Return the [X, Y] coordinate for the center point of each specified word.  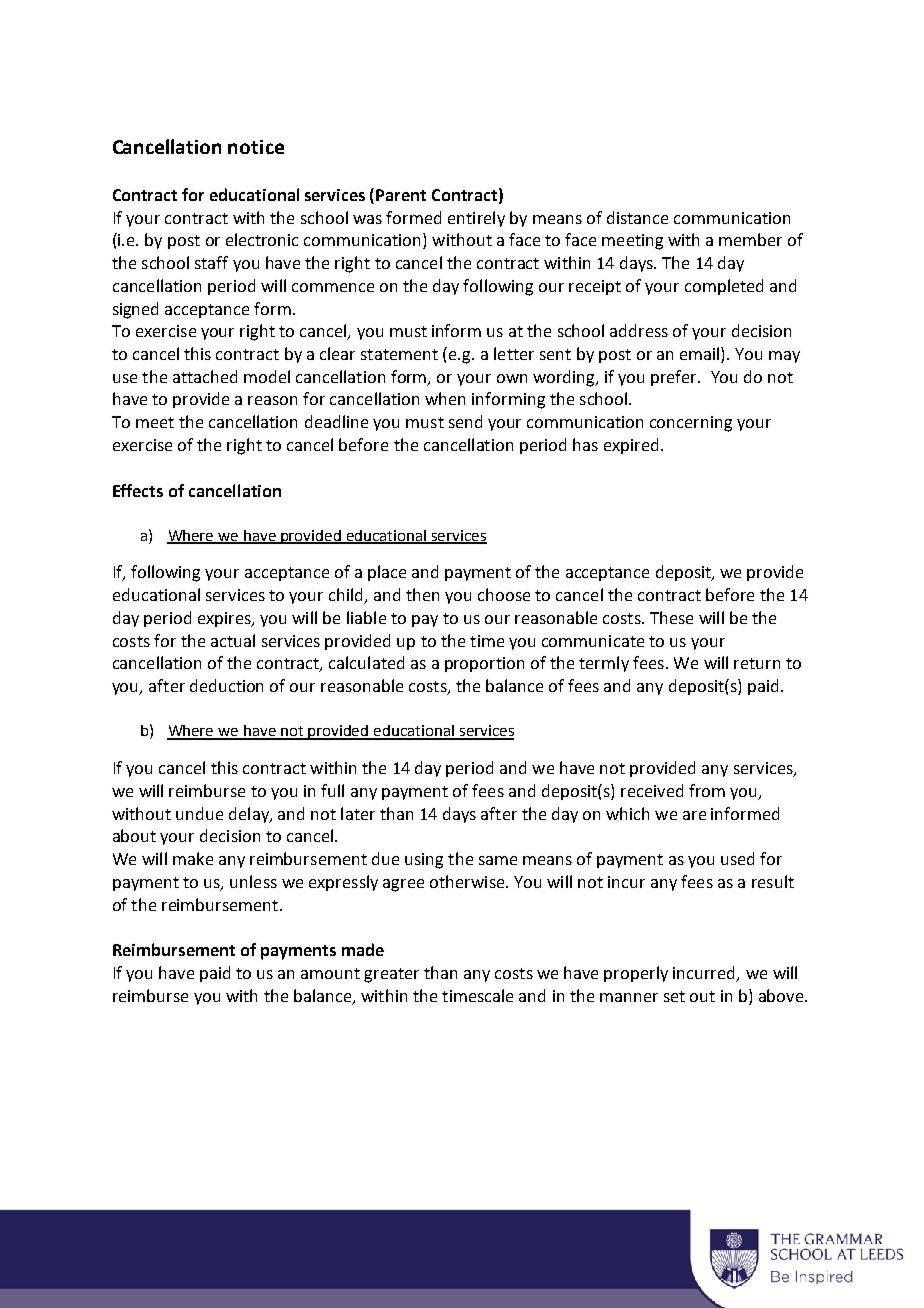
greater [391, 975]
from [707, 790]
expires [225, 619]
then [422, 594]
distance [637, 217]
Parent [401, 195]
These [671, 617]
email [701, 355]
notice [256, 147]
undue [199, 813]
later [358, 813]
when [445, 398]
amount [330, 973]
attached [205, 376]
